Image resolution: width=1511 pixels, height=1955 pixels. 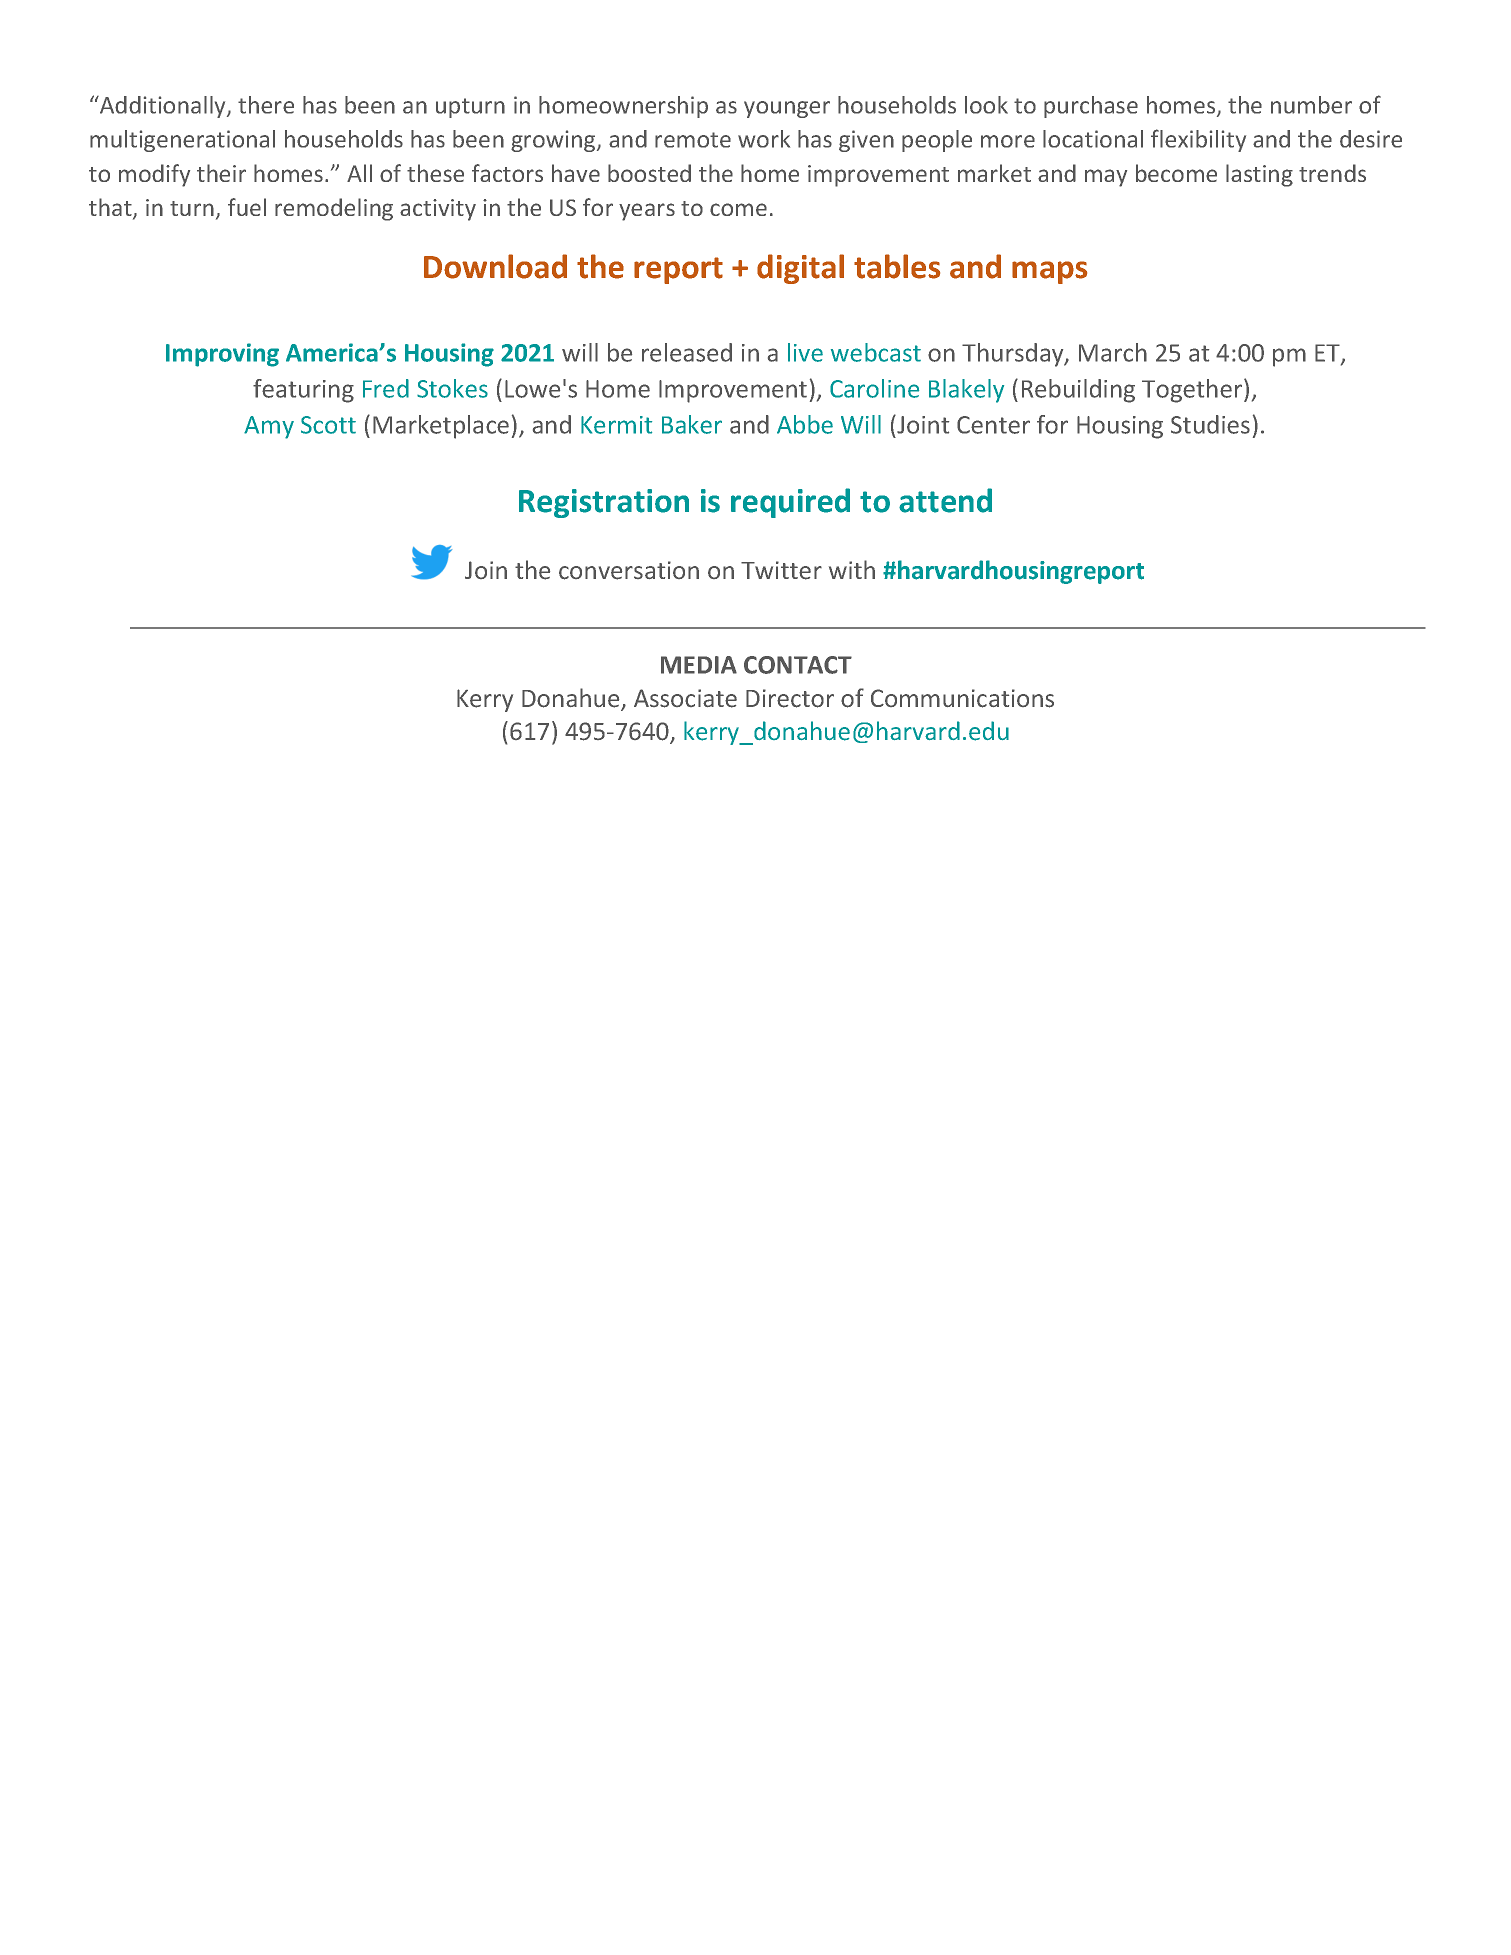 I want to click on required, so click(x=790, y=503).
